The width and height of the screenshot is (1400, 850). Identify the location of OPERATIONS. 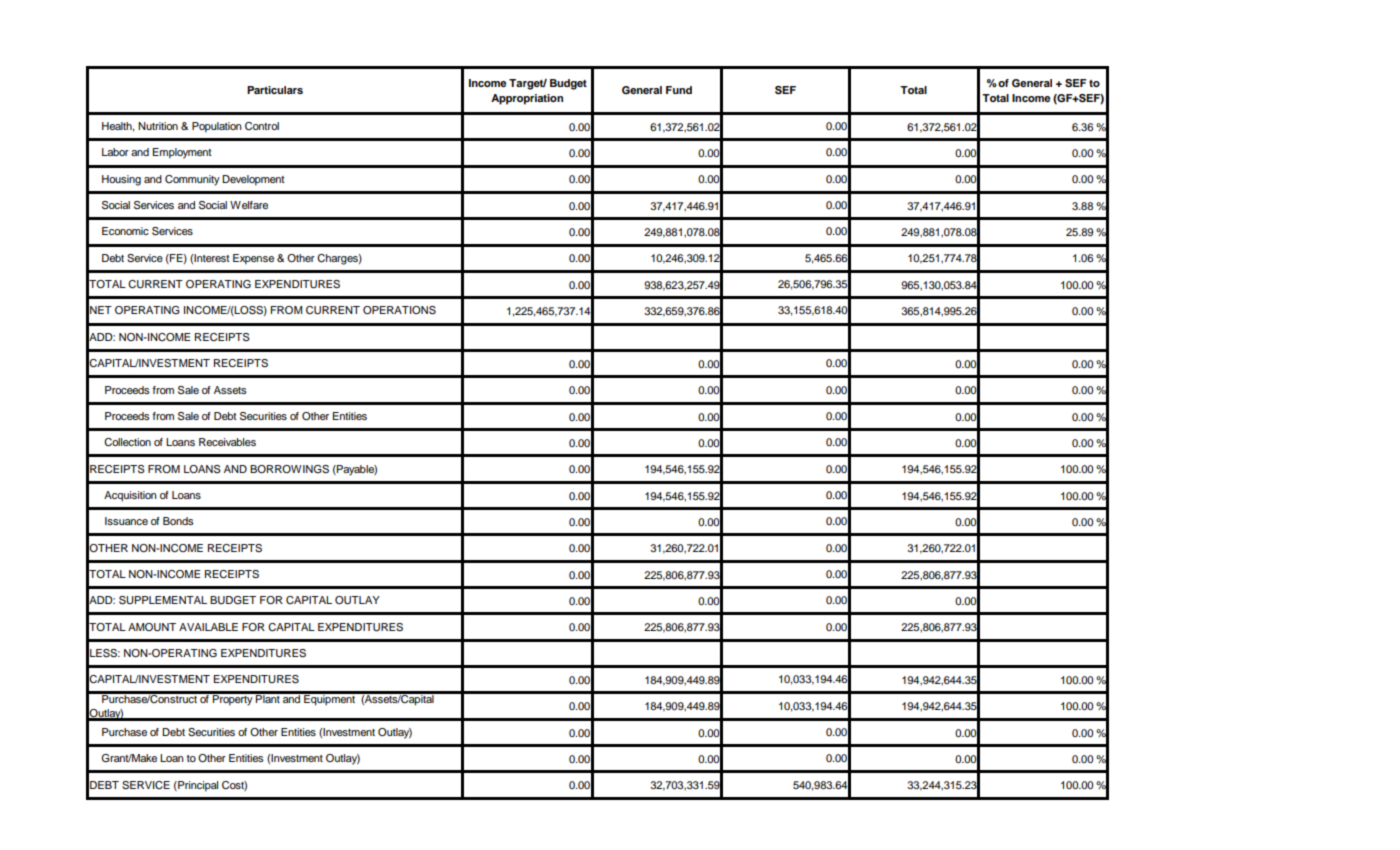
(399, 310).
